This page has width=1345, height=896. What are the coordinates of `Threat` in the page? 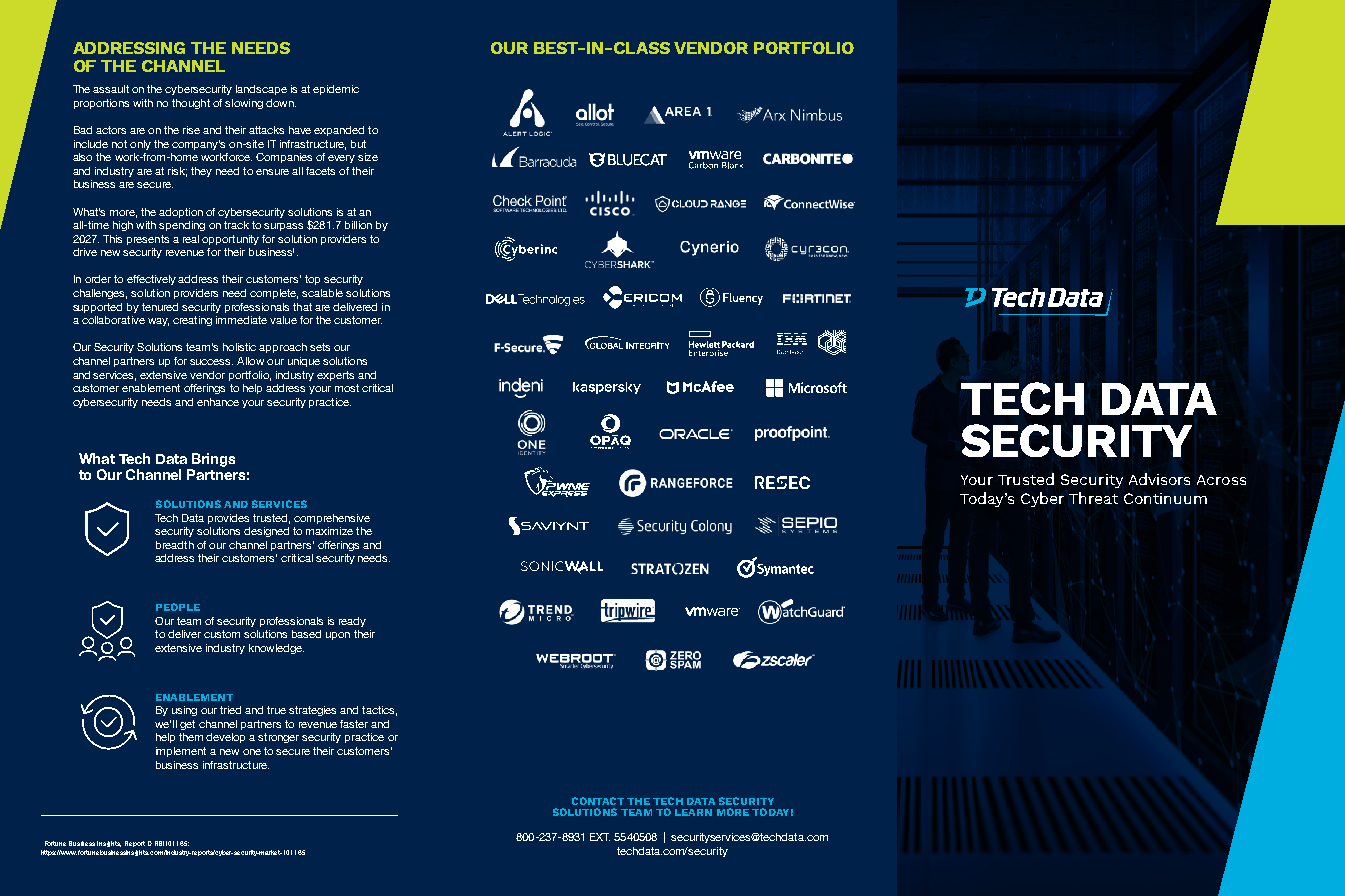 It's located at (1093, 498).
